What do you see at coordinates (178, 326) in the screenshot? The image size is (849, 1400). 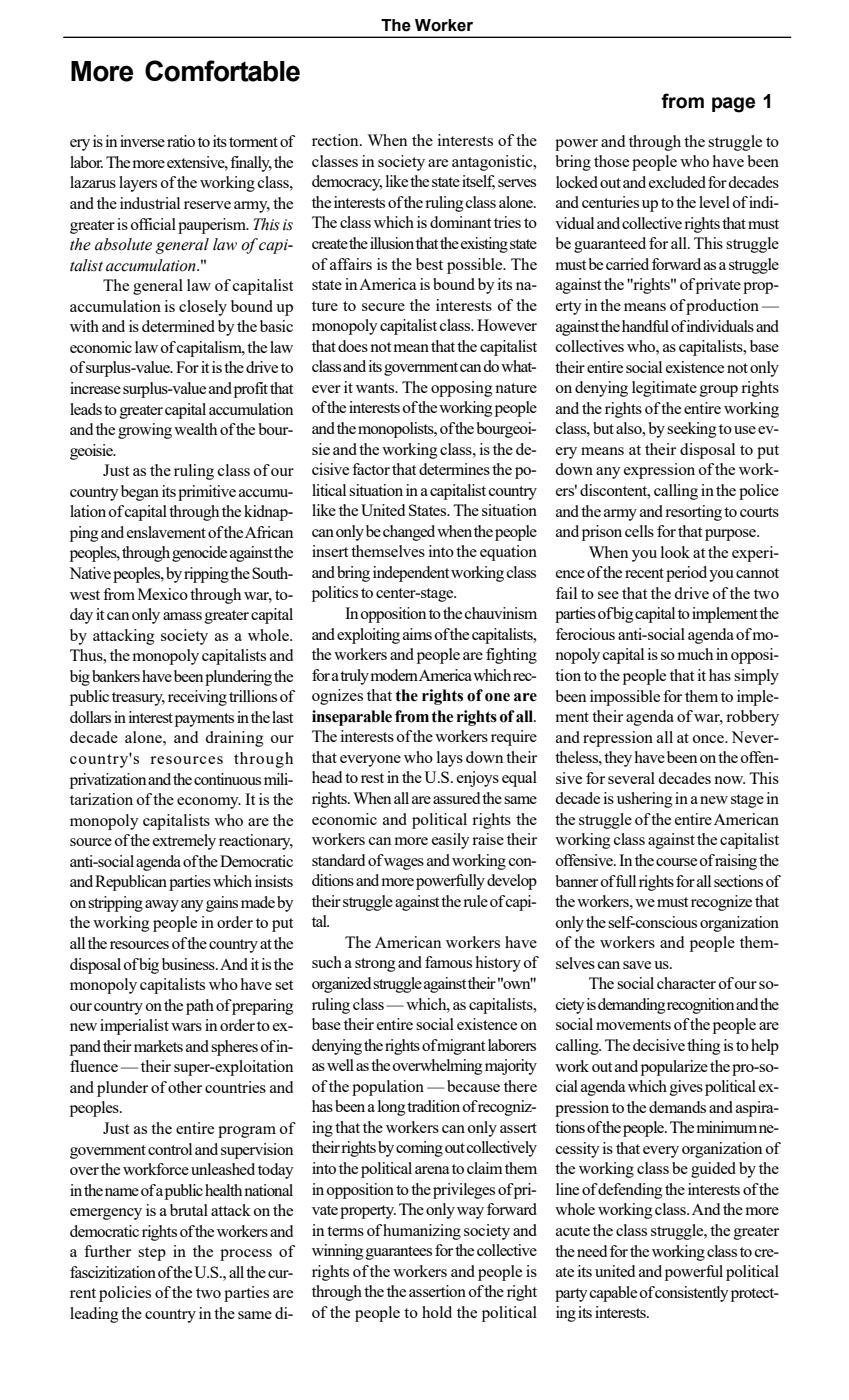 I see `determined` at bounding box center [178, 326].
